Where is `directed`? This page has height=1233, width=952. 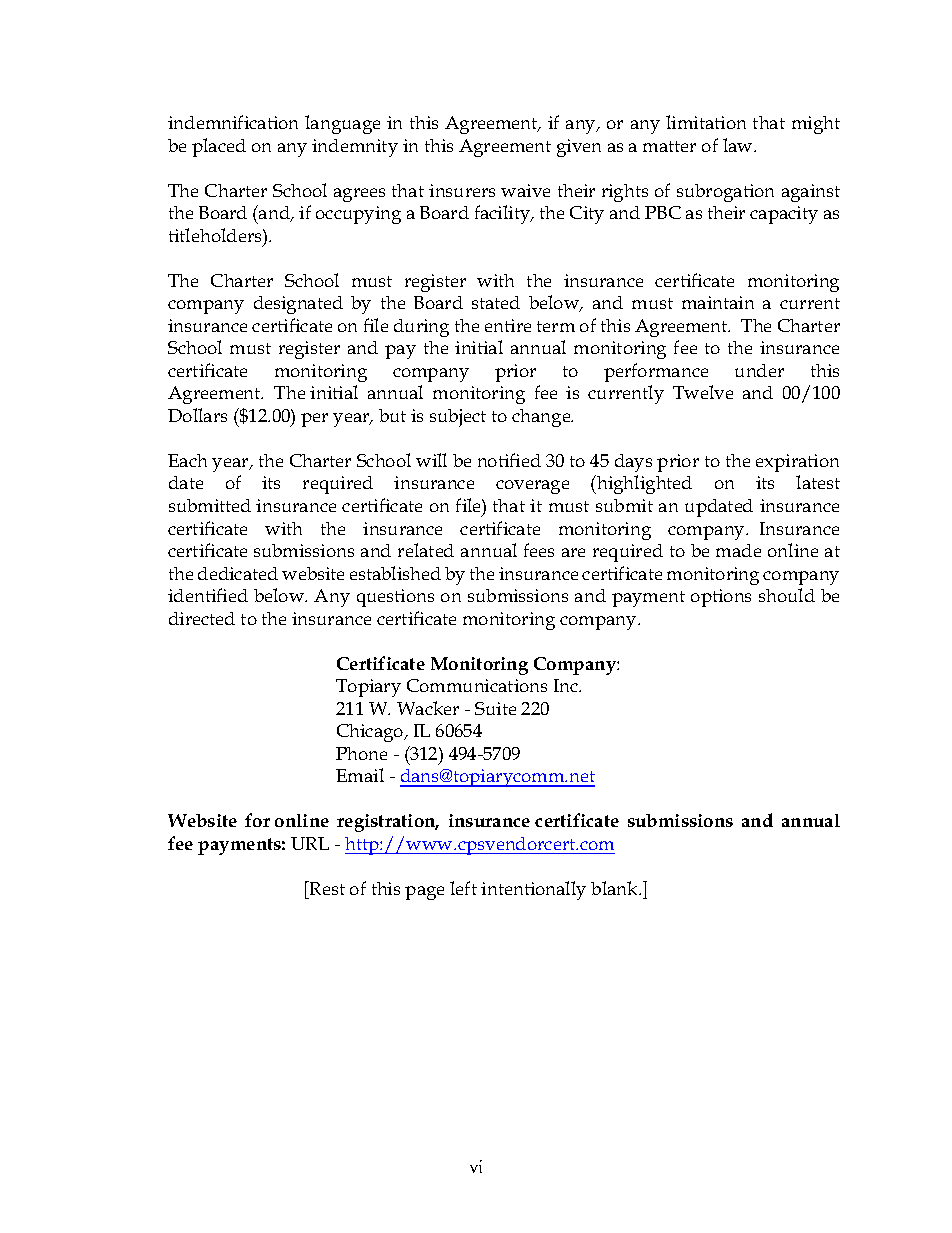 directed is located at coordinates (202, 618).
